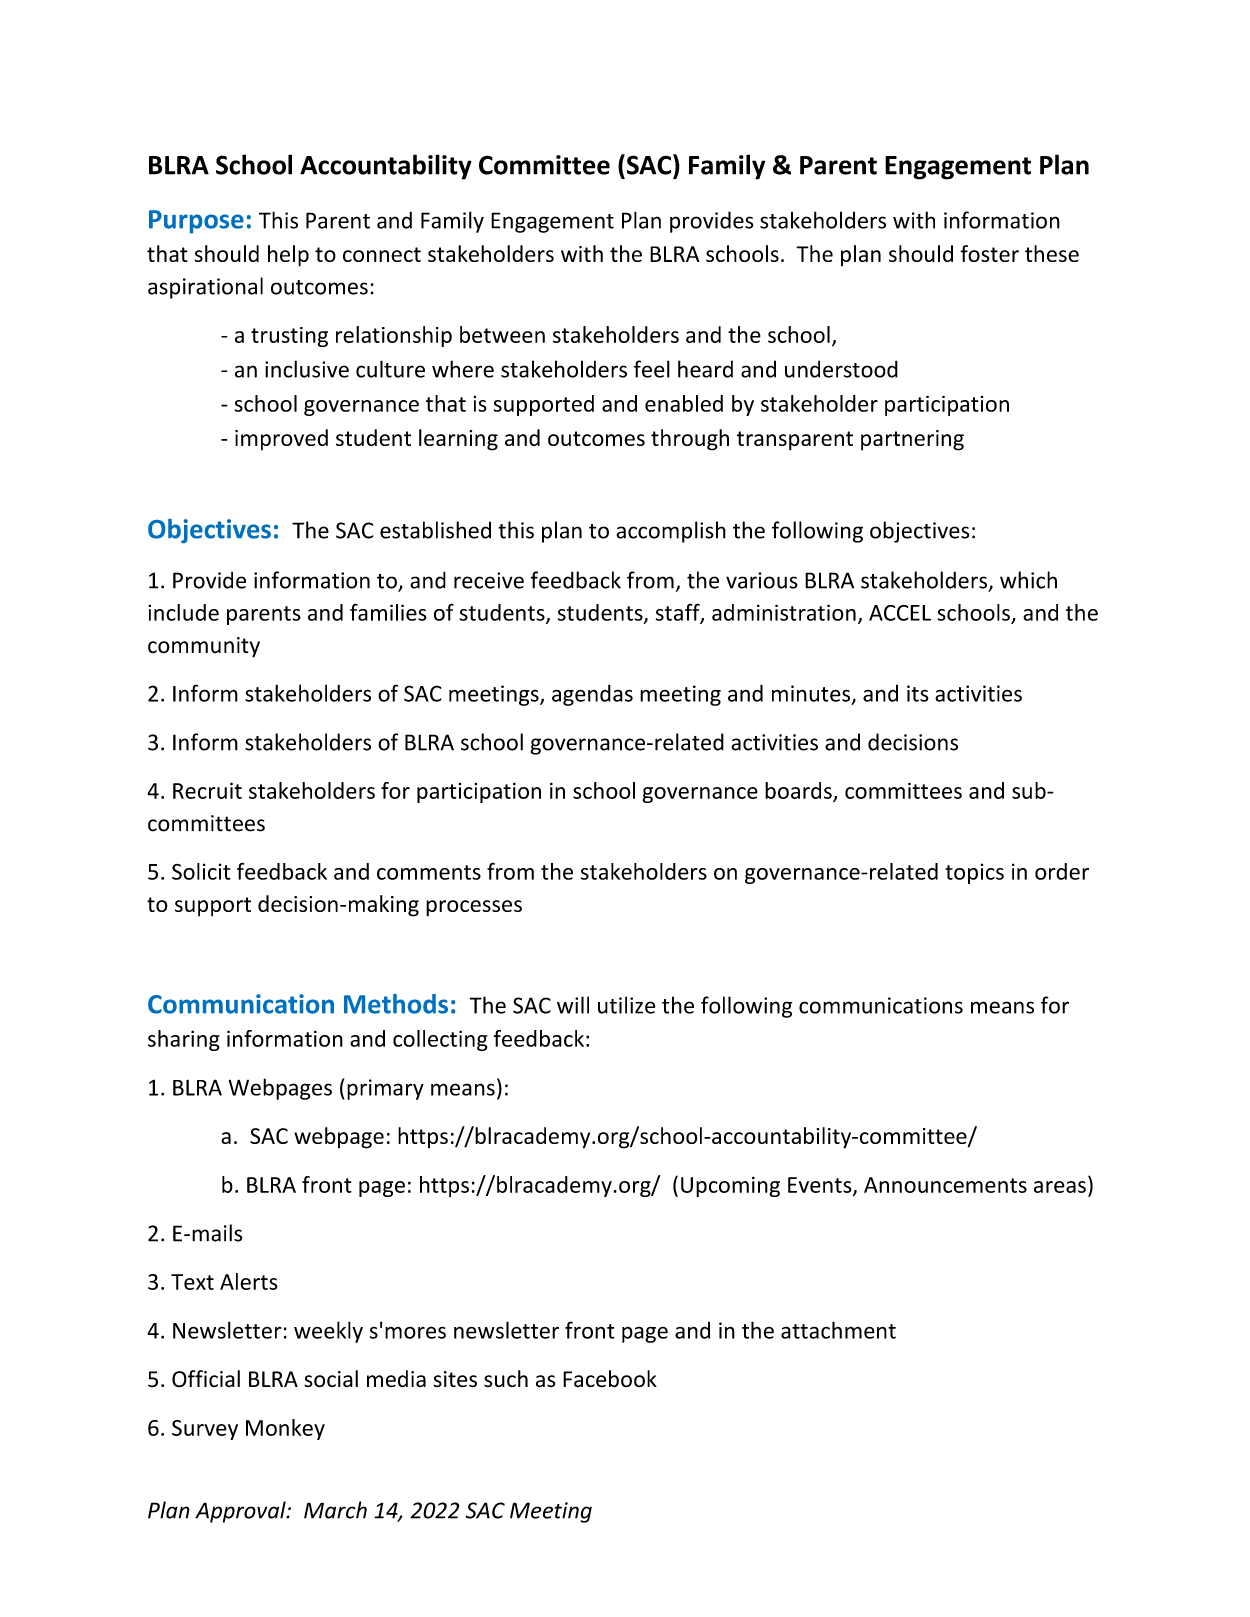 This document has height=1617, width=1250. What do you see at coordinates (335, 1510) in the document?
I see `March` at bounding box center [335, 1510].
